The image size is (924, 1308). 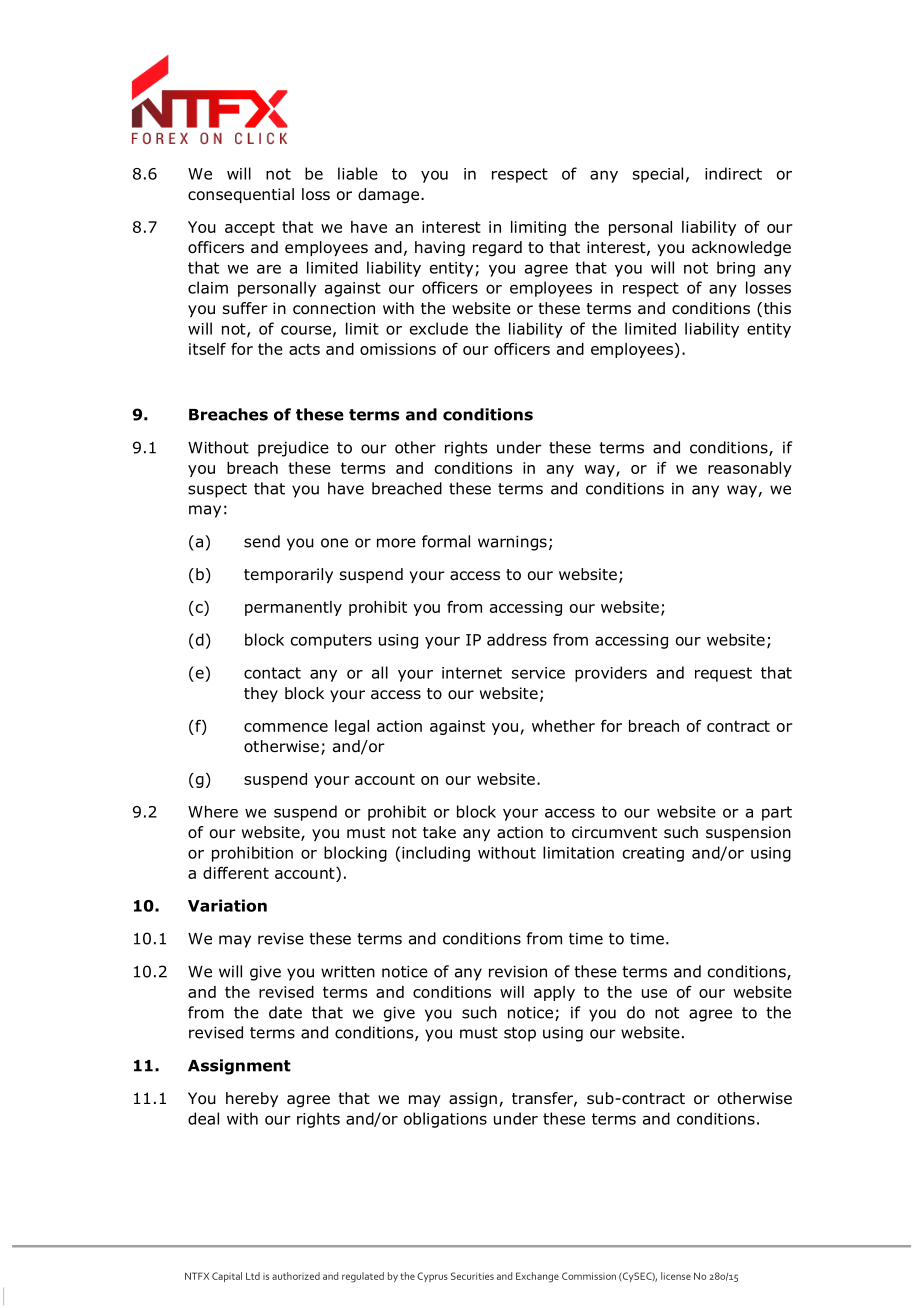 What do you see at coordinates (733, 173) in the document?
I see `indirect` at bounding box center [733, 173].
